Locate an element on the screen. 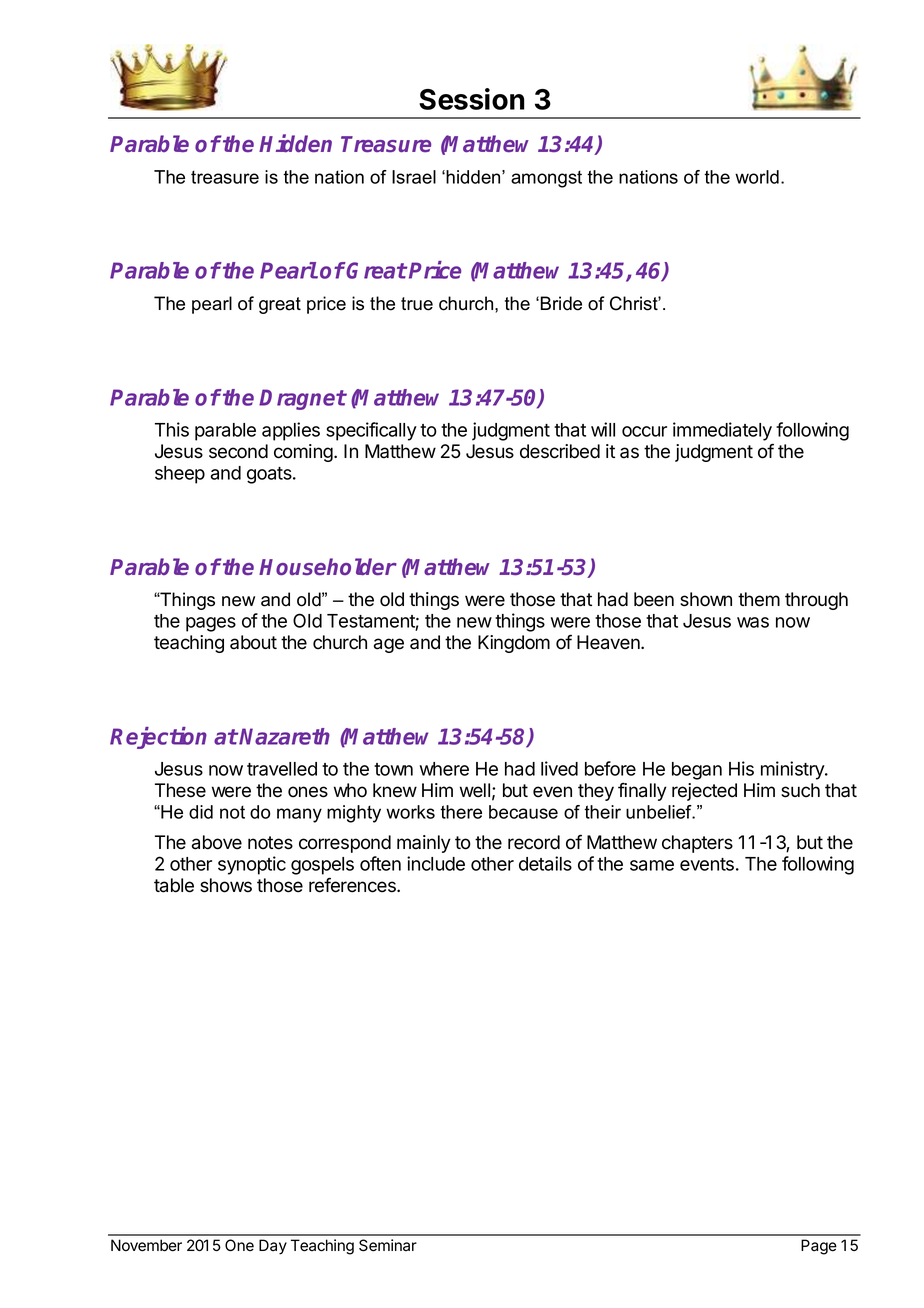 The height and width of the screenshot is (1308, 924). well is located at coordinates (475, 790).
